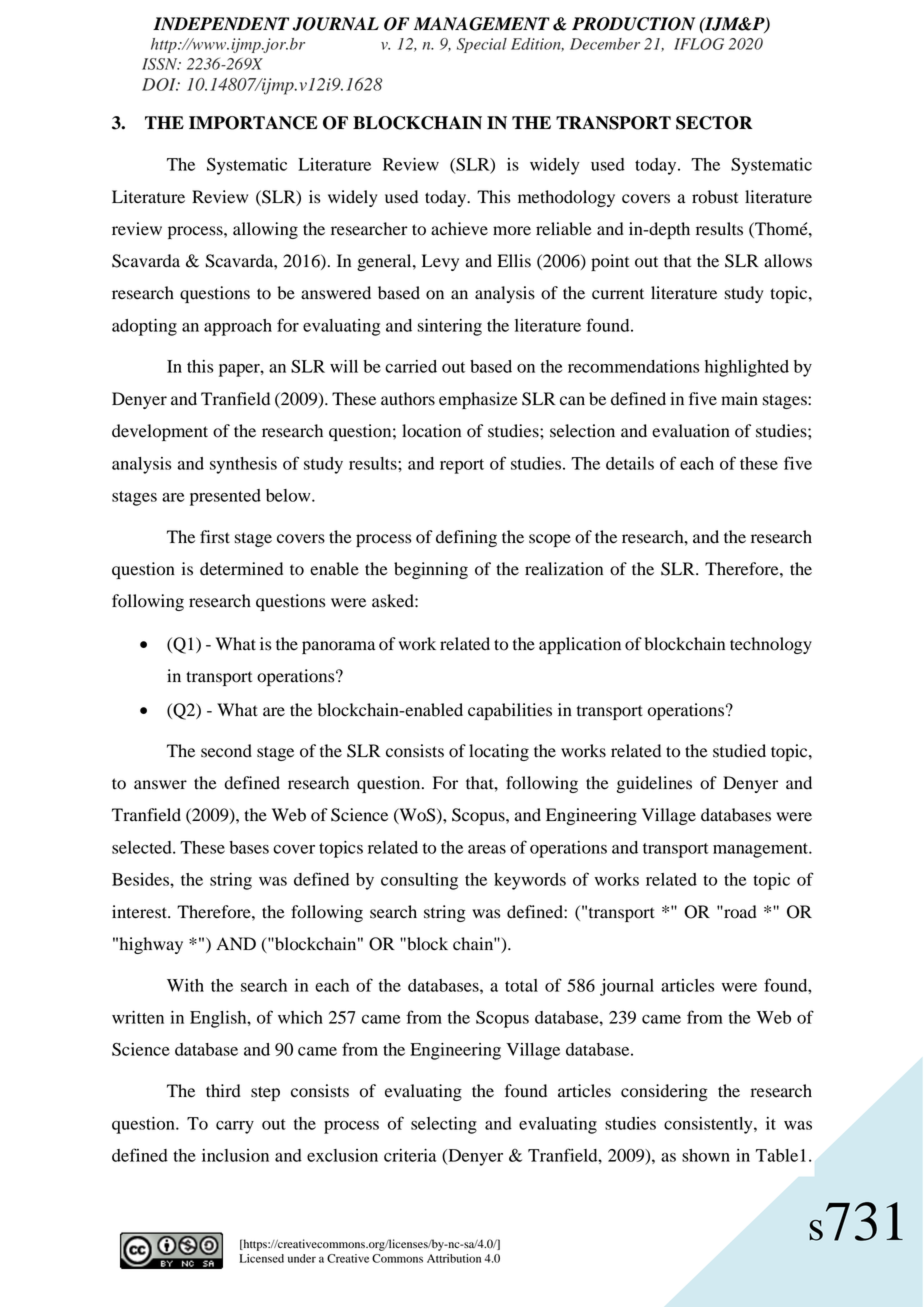 The width and height of the screenshot is (924, 1307). What do you see at coordinates (747, 368) in the screenshot?
I see `highlighted` at bounding box center [747, 368].
